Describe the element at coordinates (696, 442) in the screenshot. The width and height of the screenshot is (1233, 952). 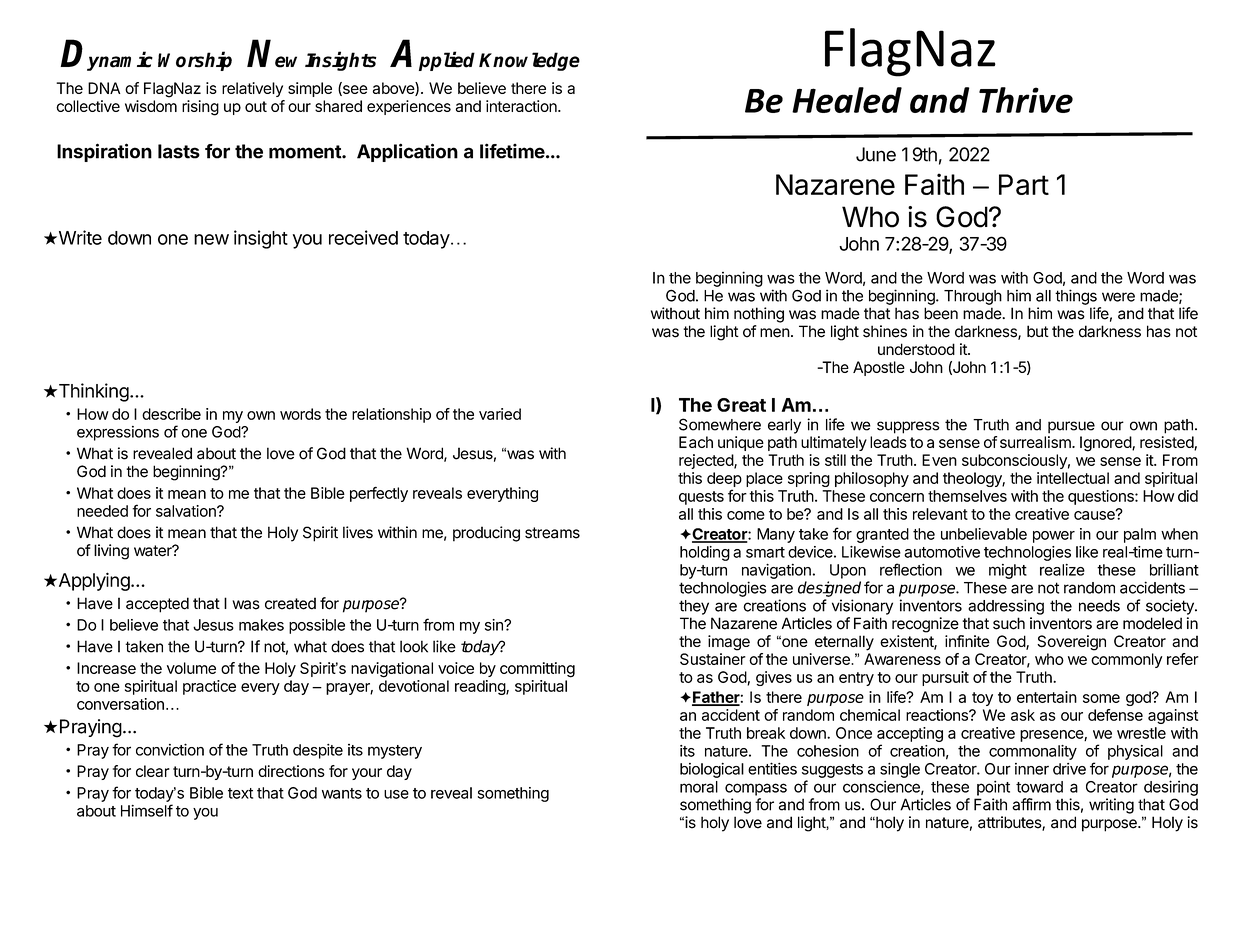
I see `Each` at that location.
